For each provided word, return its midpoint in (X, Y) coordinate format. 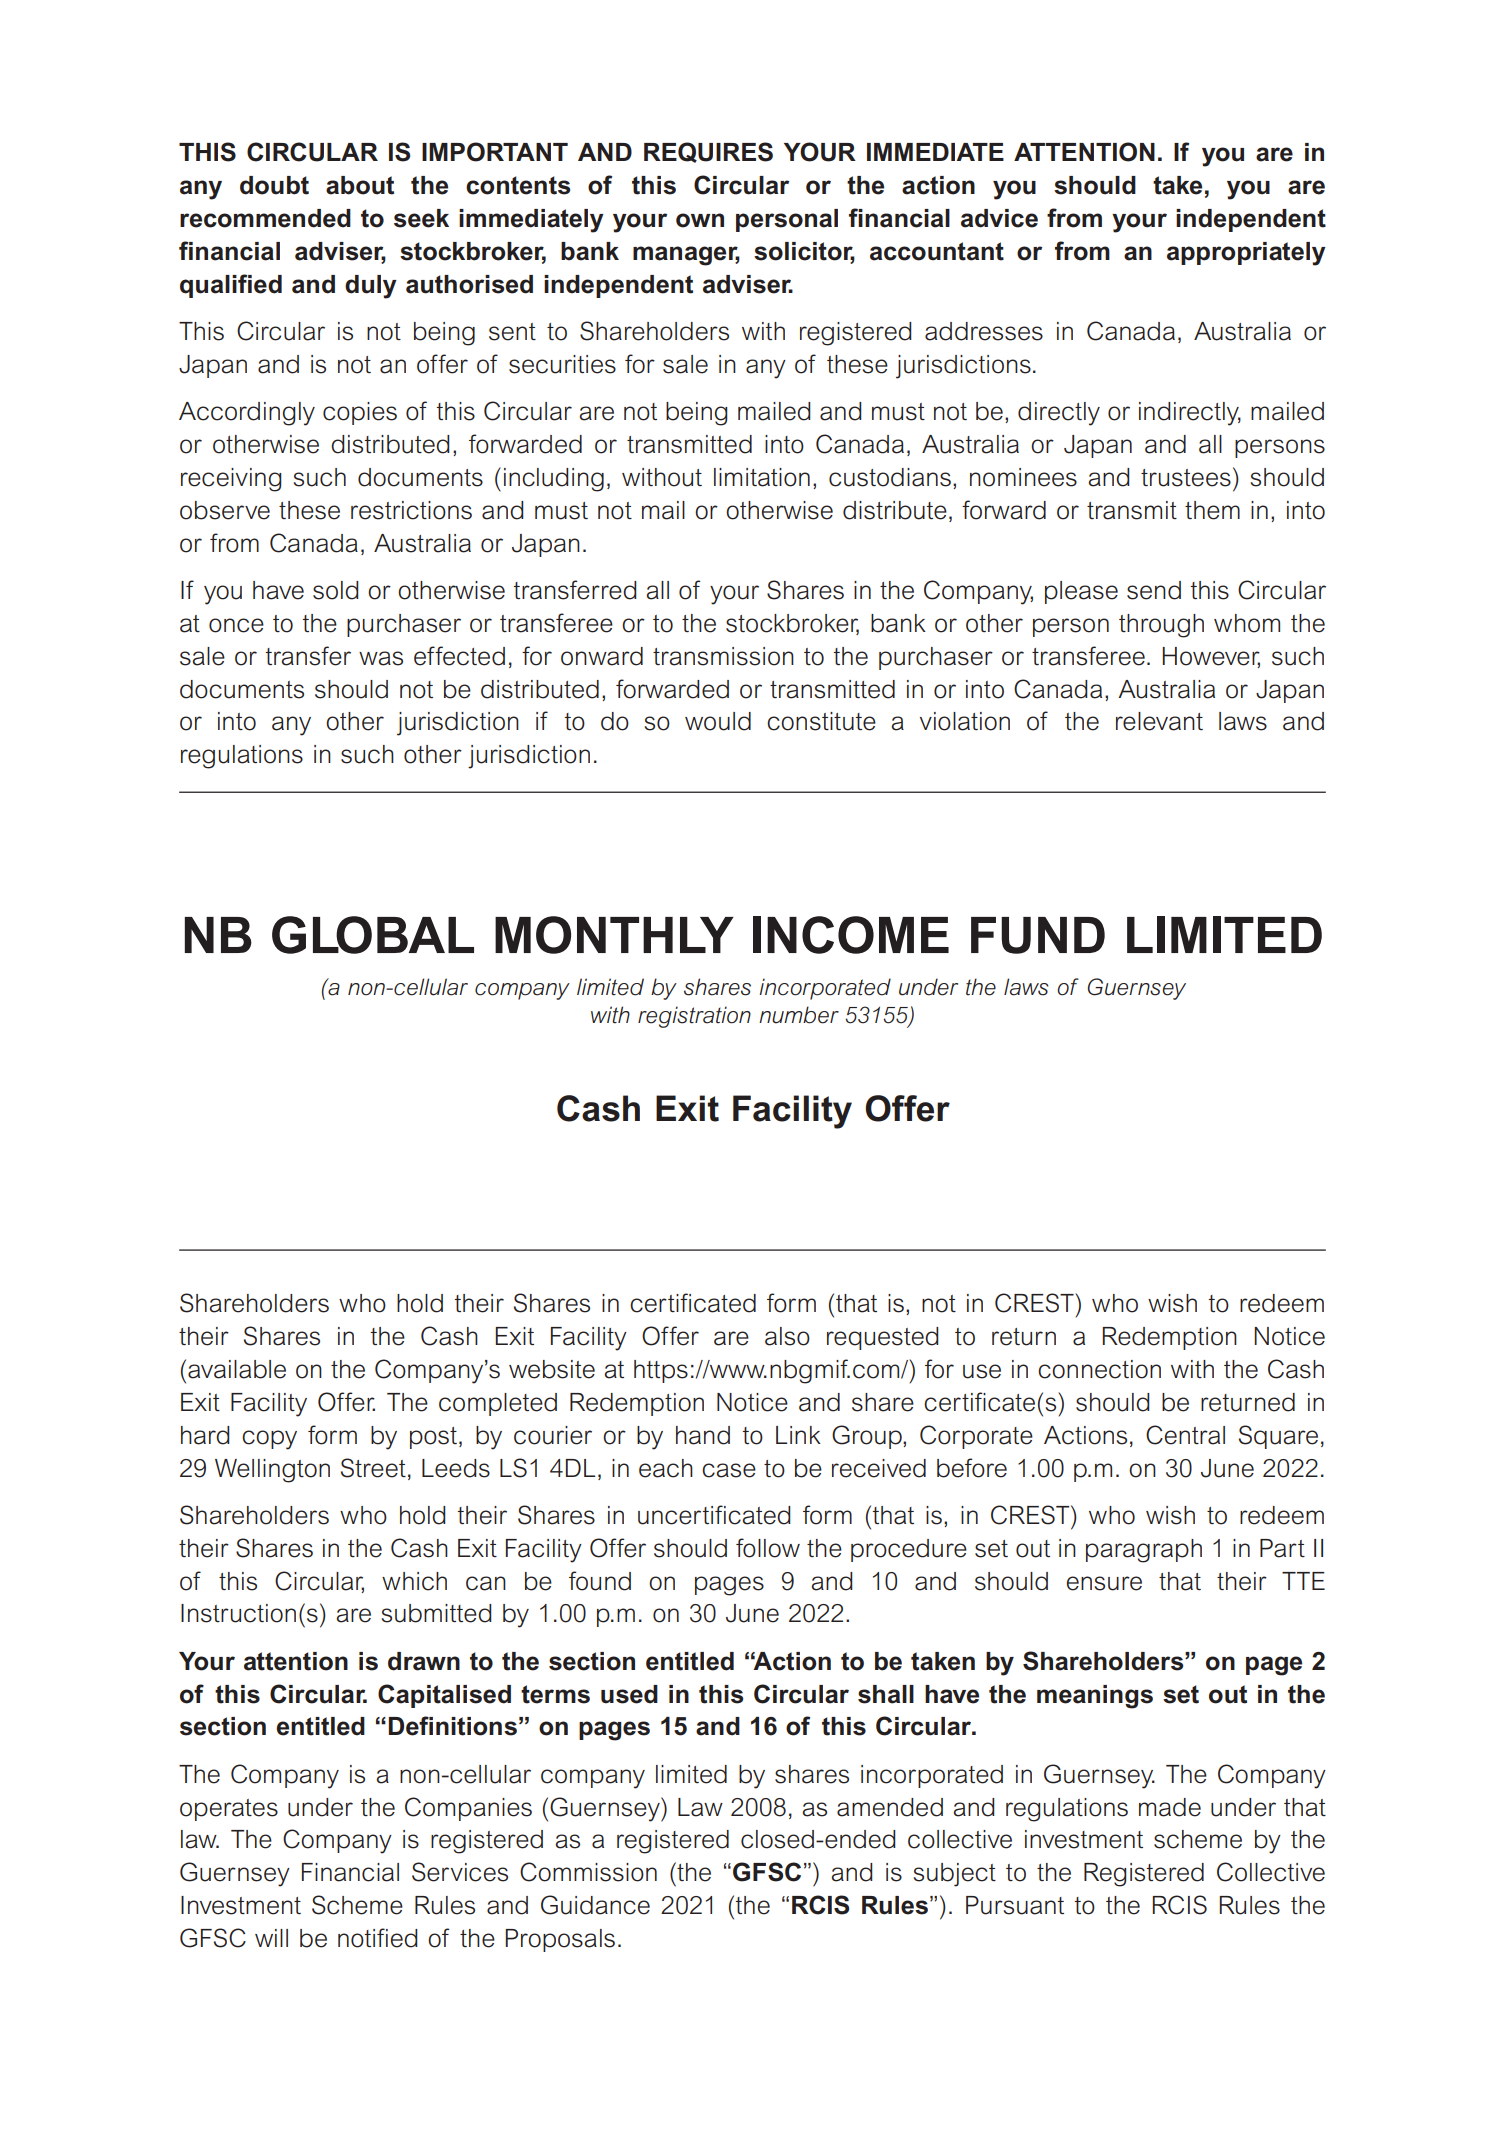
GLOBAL (373, 935)
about (360, 185)
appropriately (1246, 254)
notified (378, 1938)
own (700, 220)
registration (694, 1017)
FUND (1038, 935)
